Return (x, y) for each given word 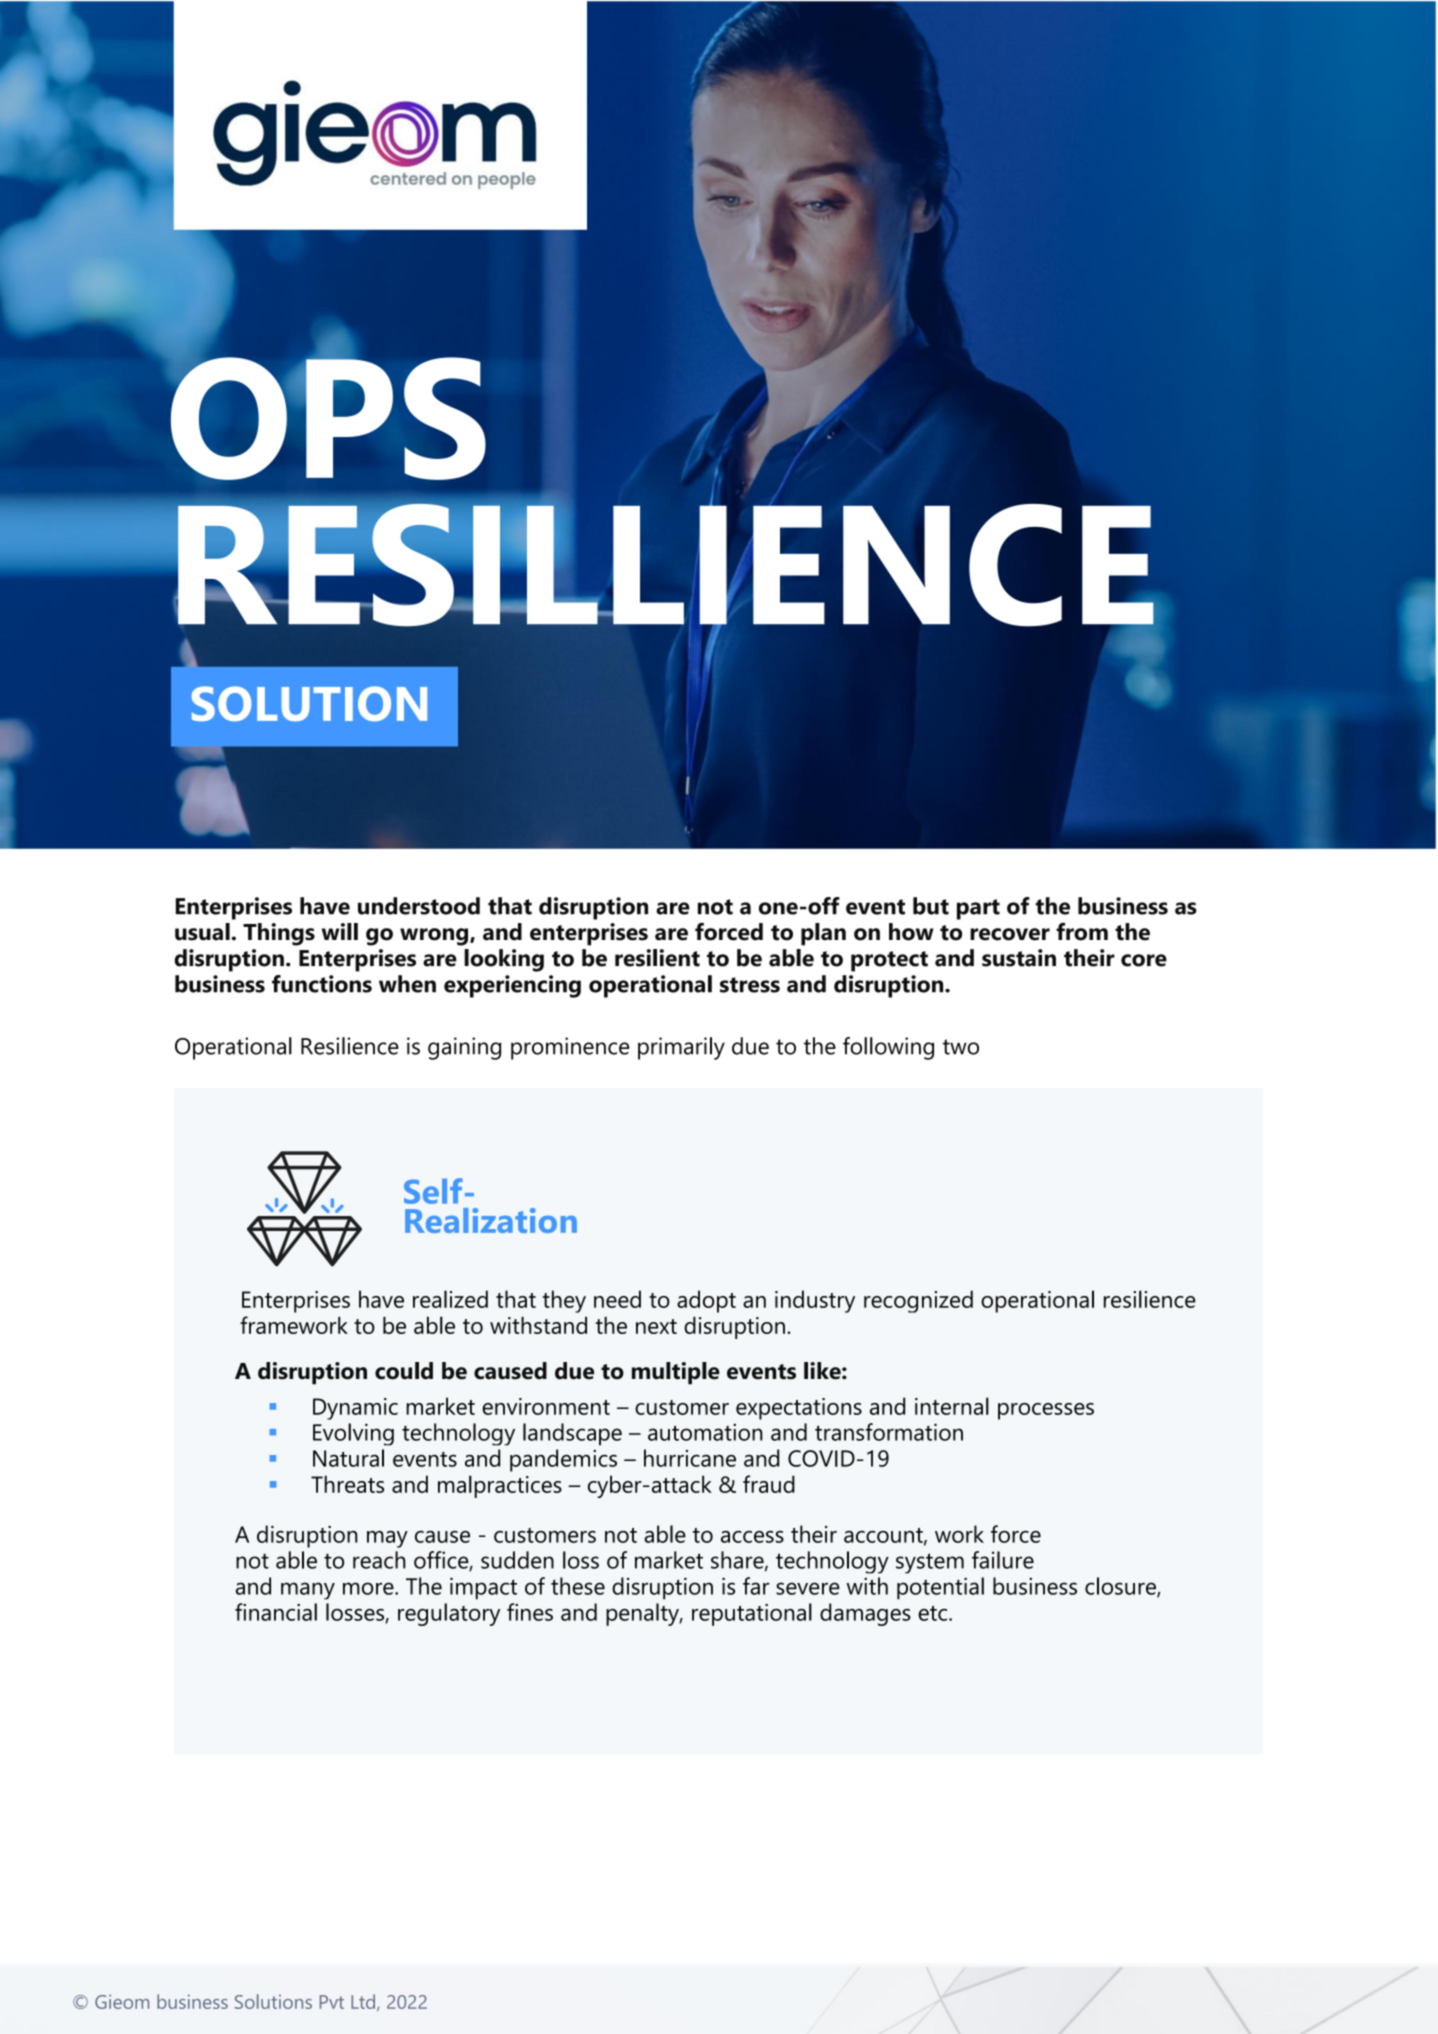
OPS (327, 417)
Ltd (363, 2001)
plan (823, 934)
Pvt (332, 2002)
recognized (918, 1301)
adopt (706, 1301)
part (978, 909)
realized (450, 1299)
